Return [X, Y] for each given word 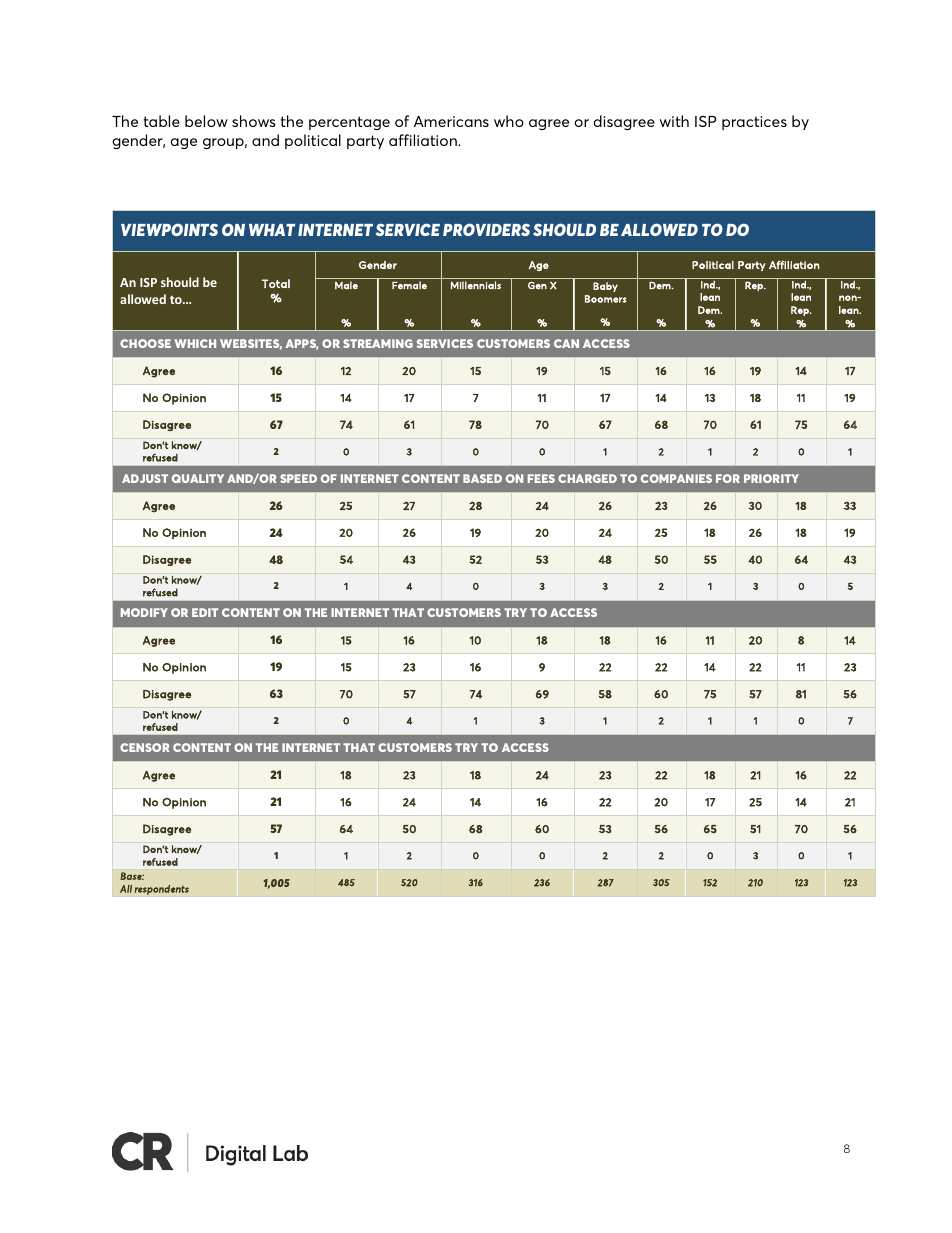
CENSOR [145, 747]
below [206, 121]
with [674, 121]
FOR [728, 478]
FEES [541, 478]
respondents [161, 890]
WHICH [195, 343]
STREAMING [378, 343]
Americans [451, 121]
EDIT [205, 612]
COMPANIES [676, 478]
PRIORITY [771, 478]
